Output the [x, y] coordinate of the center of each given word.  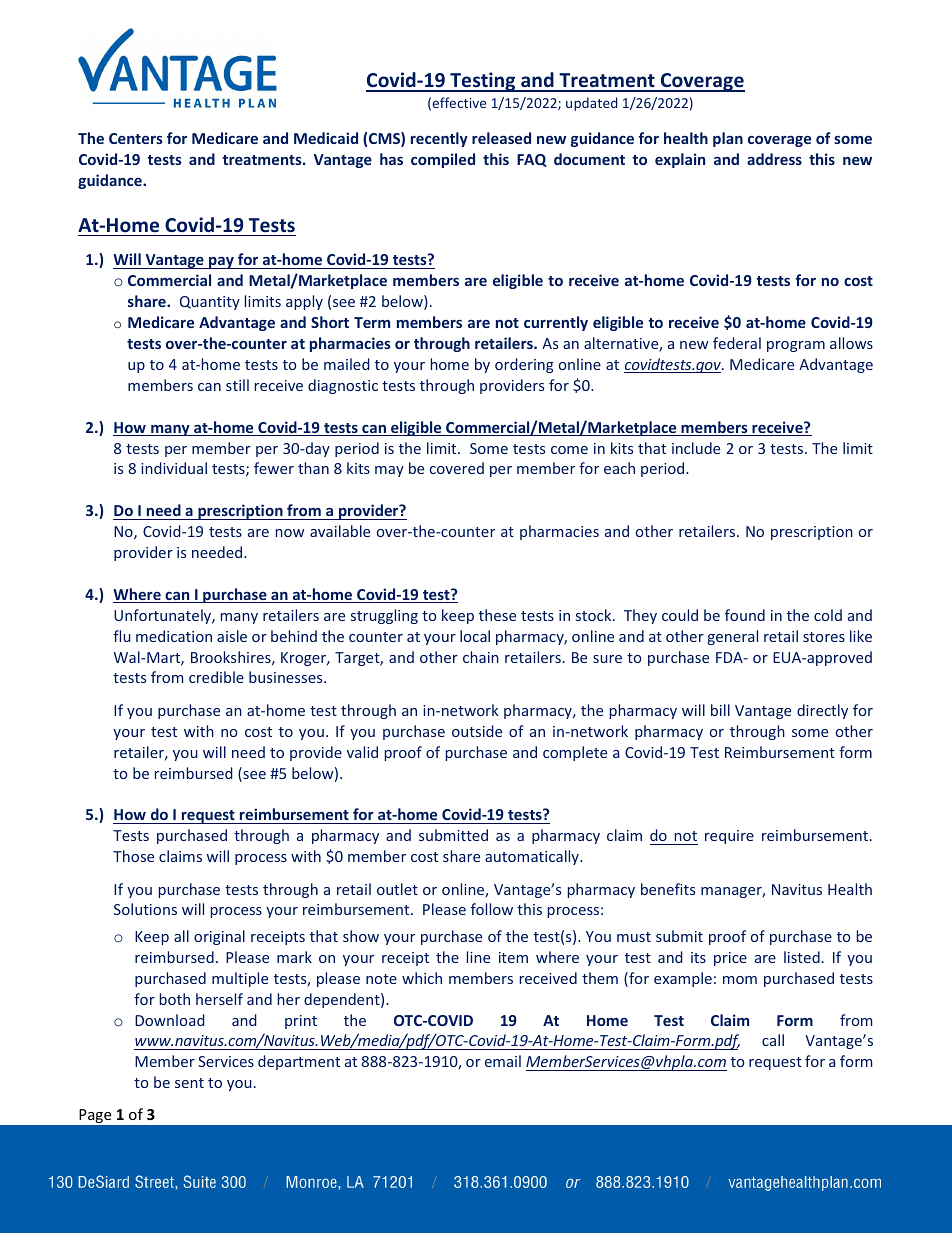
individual [174, 468]
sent [189, 1083]
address [774, 159]
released [501, 138]
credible [216, 677]
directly [822, 711]
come [569, 450]
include [696, 448]
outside [477, 731]
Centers [136, 138]
